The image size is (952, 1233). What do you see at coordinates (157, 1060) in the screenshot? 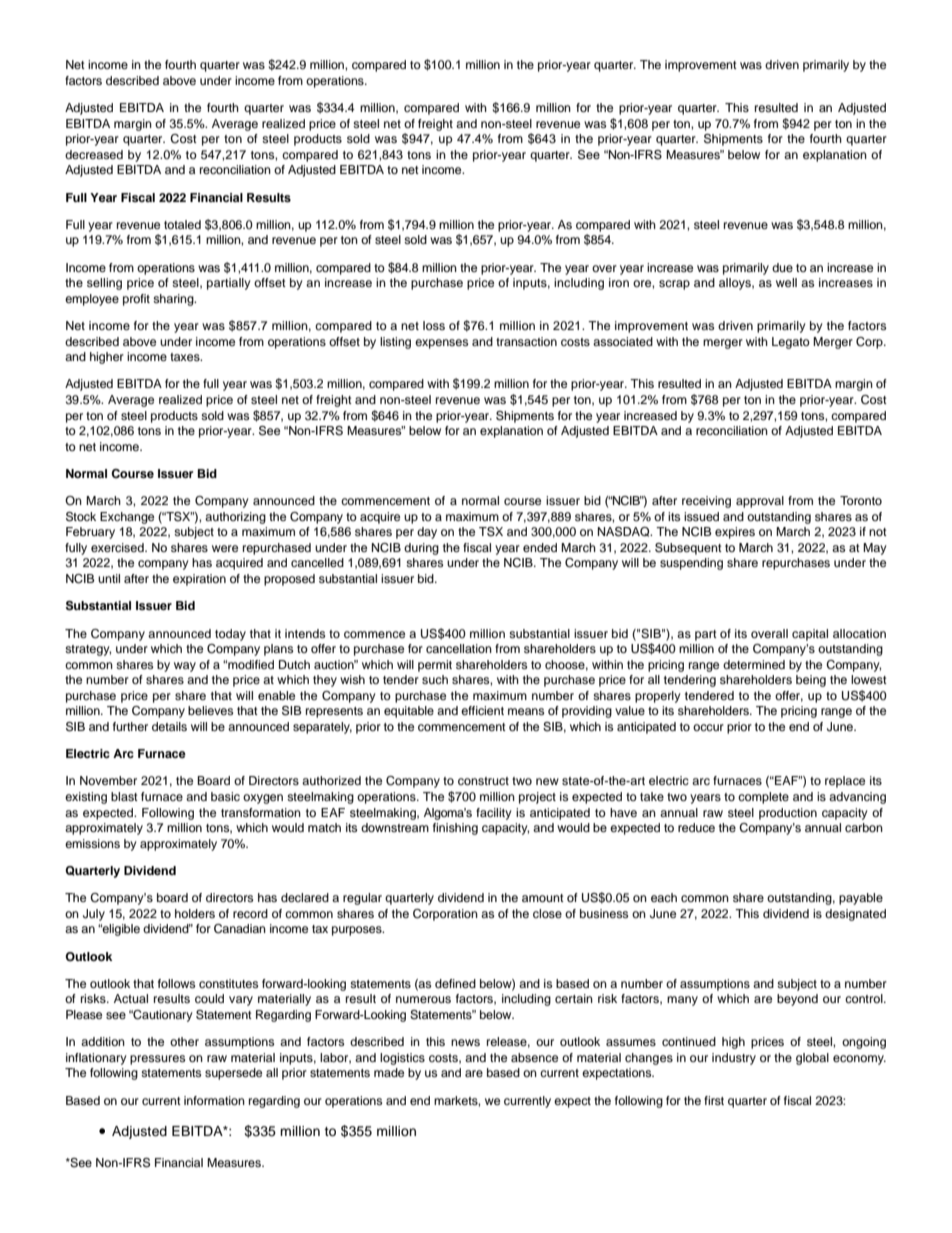
I see `pressures` at bounding box center [157, 1060].
